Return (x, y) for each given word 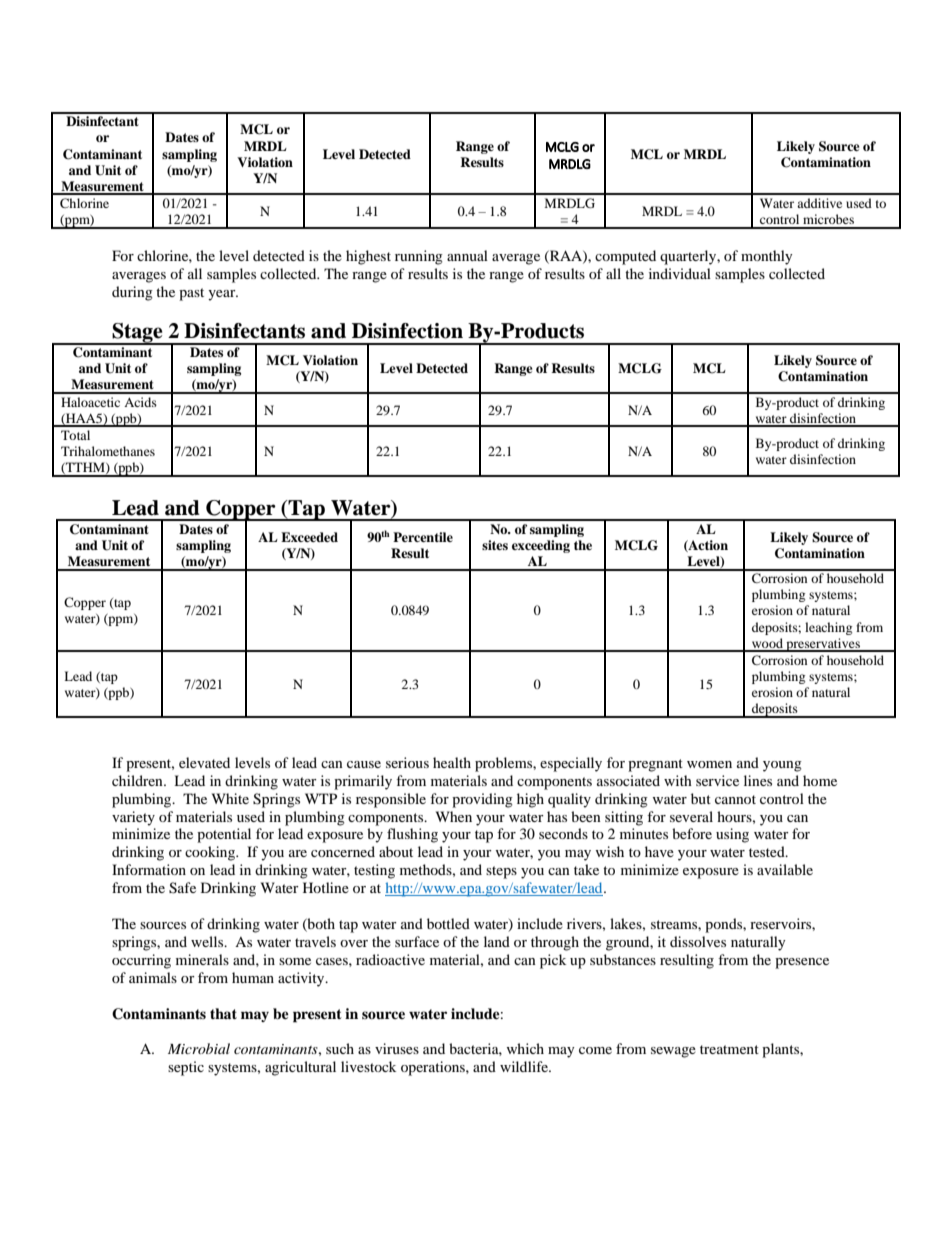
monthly (767, 257)
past (191, 294)
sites (495, 545)
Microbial (199, 1048)
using (732, 835)
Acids (140, 402)
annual (467, 255)
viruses (397, 1048)
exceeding (541, 546)
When (454, 816)
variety (133, 818)
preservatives (823, 645)
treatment (729, 1049)
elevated (204, 762)
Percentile (423, 537)
